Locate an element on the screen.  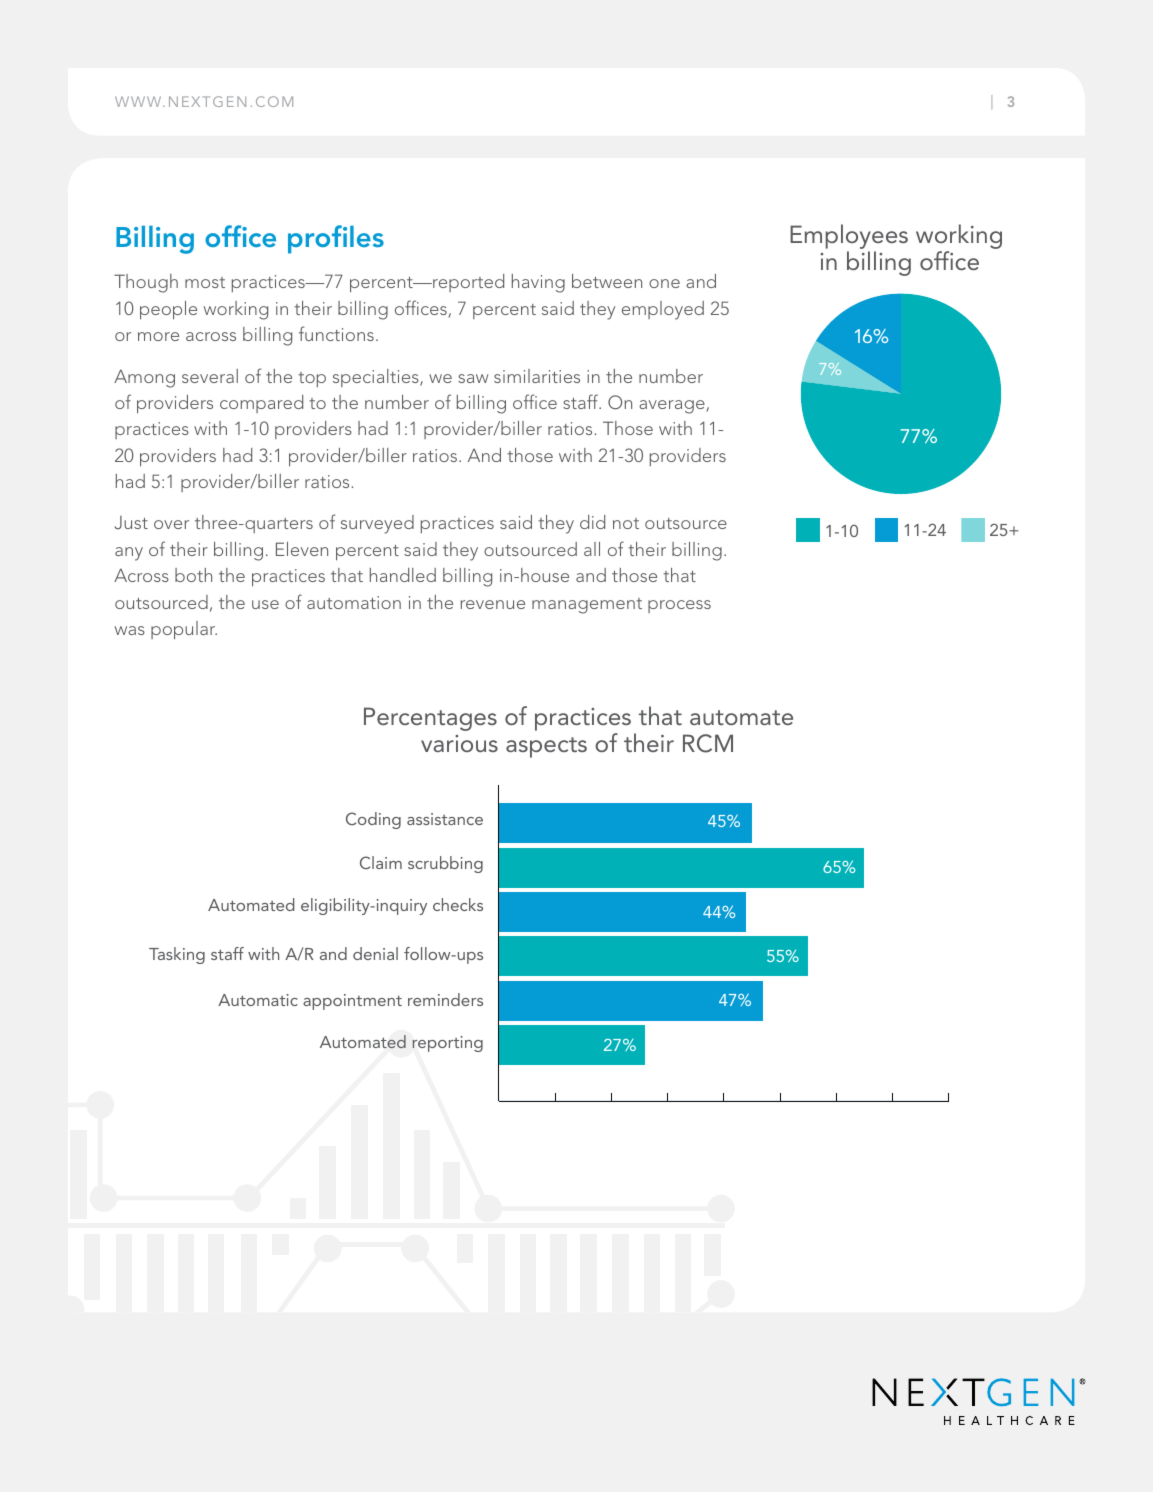
reminders is located at coordinates (445, 999).
